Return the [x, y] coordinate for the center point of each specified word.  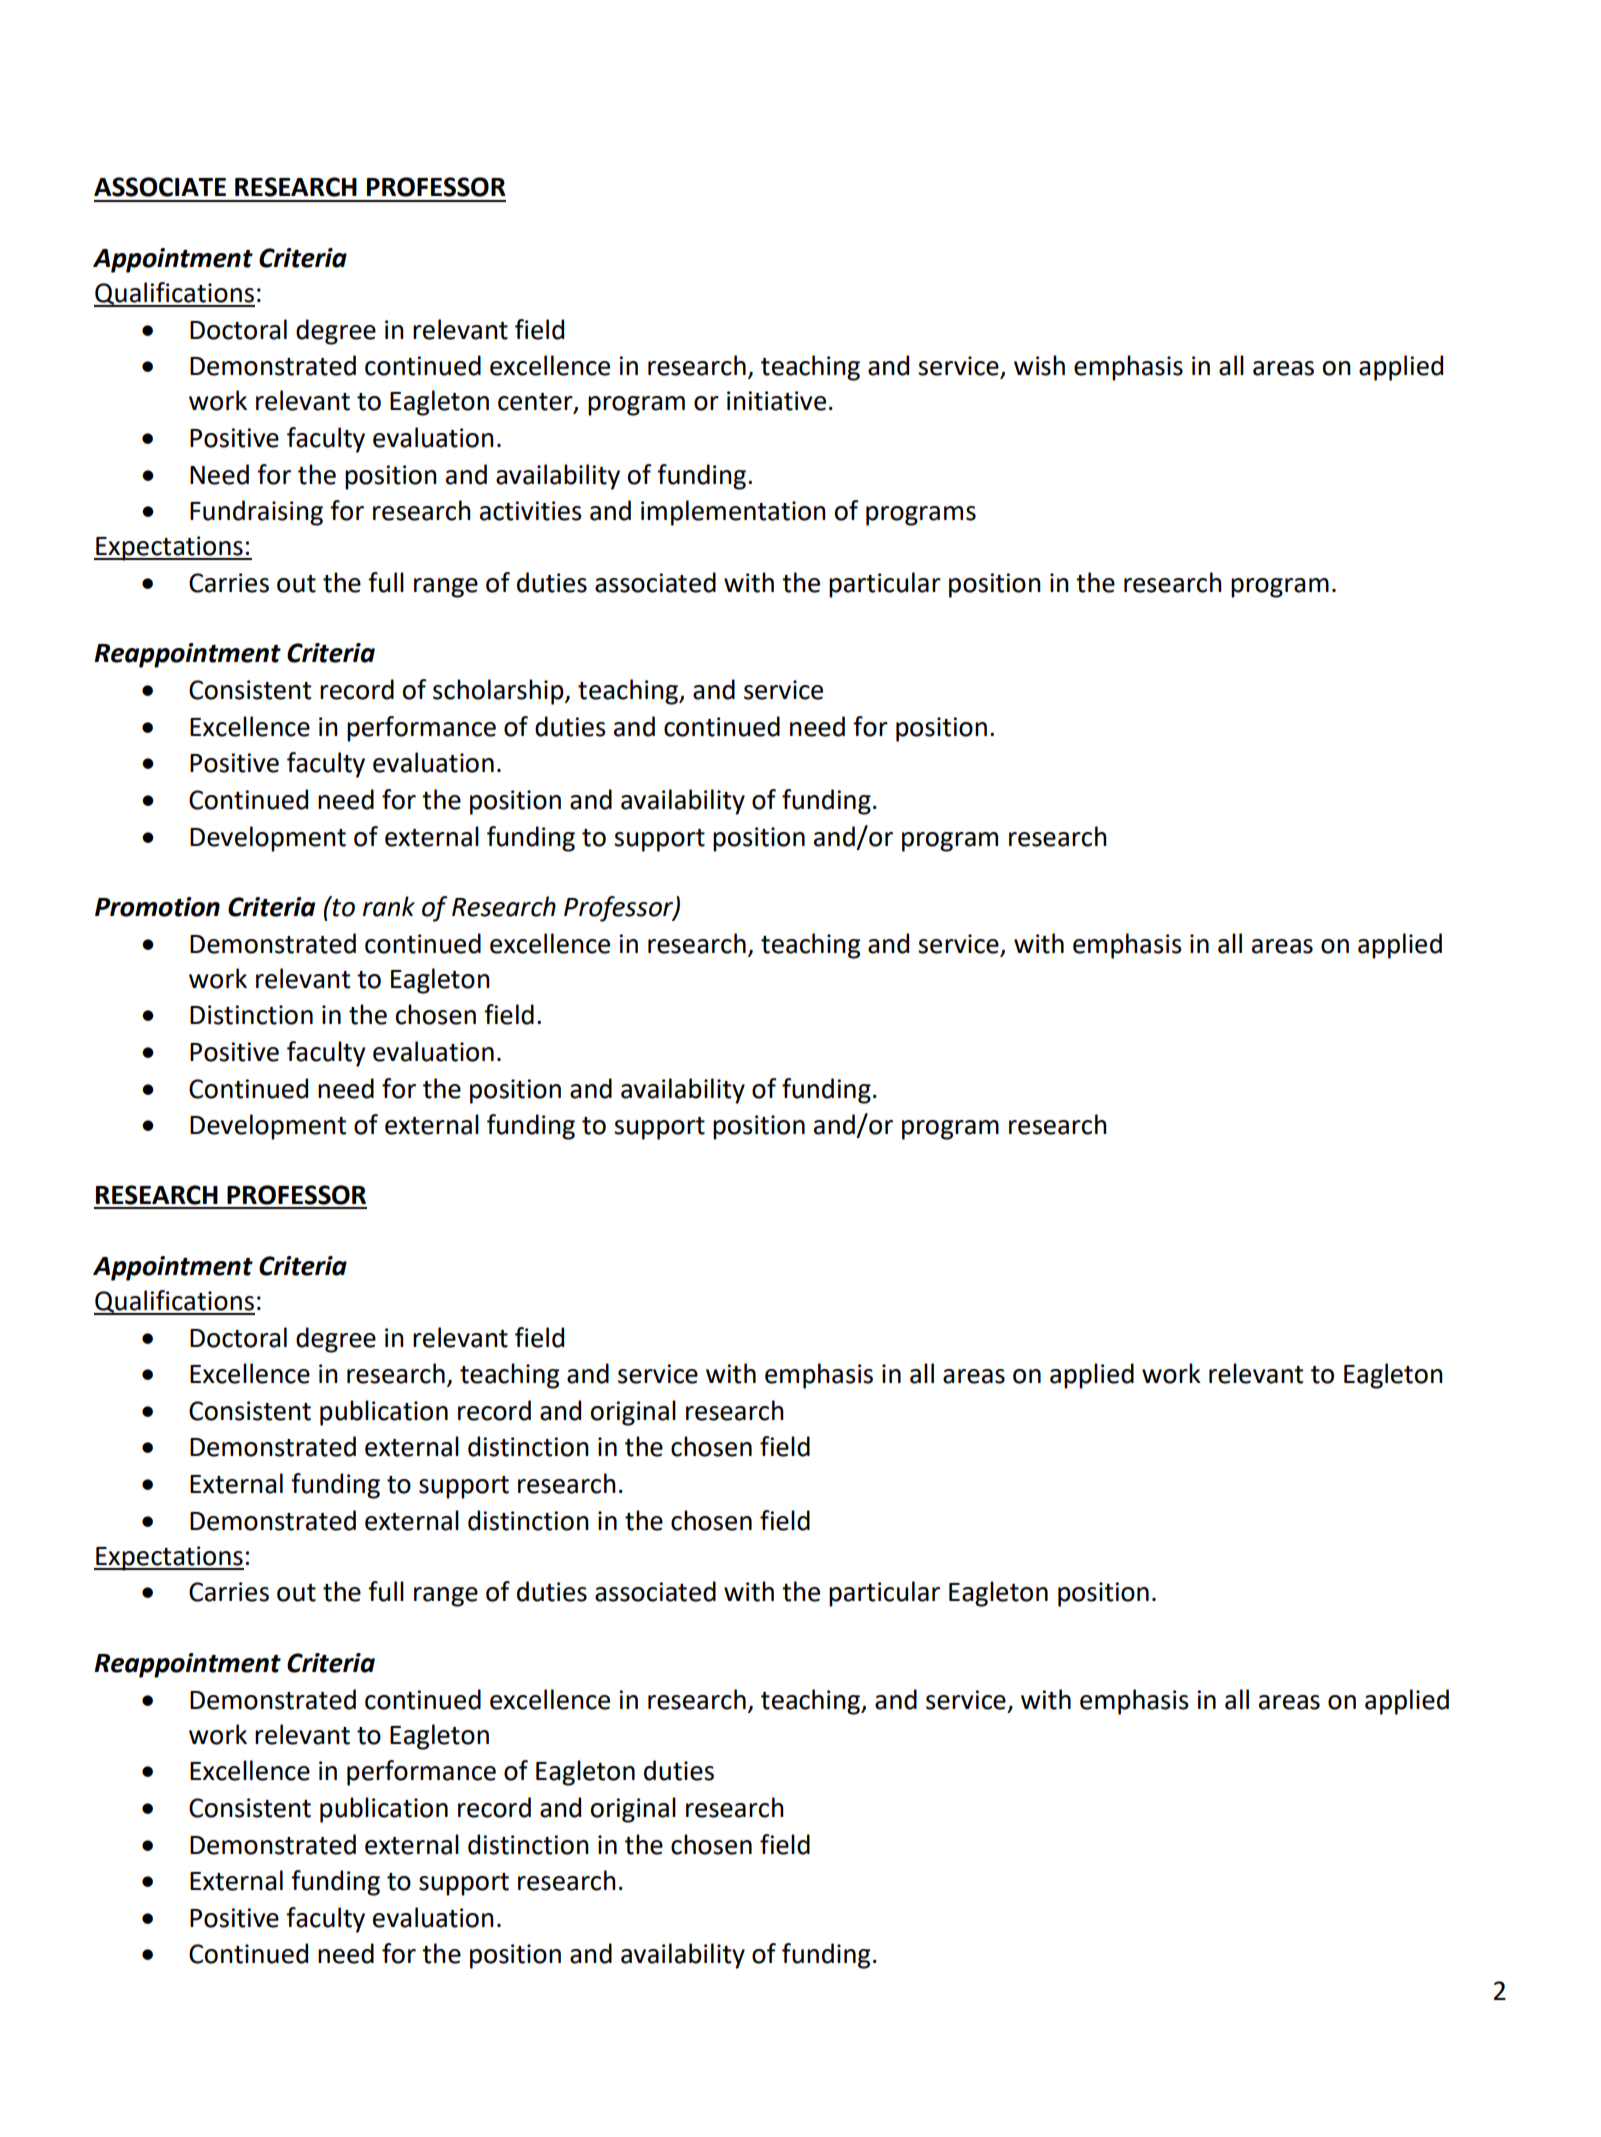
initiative [776, 401]
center [536, 403]
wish [1039, 365]
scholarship [499, 692]
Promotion [157, 907]
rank [389, 906]
